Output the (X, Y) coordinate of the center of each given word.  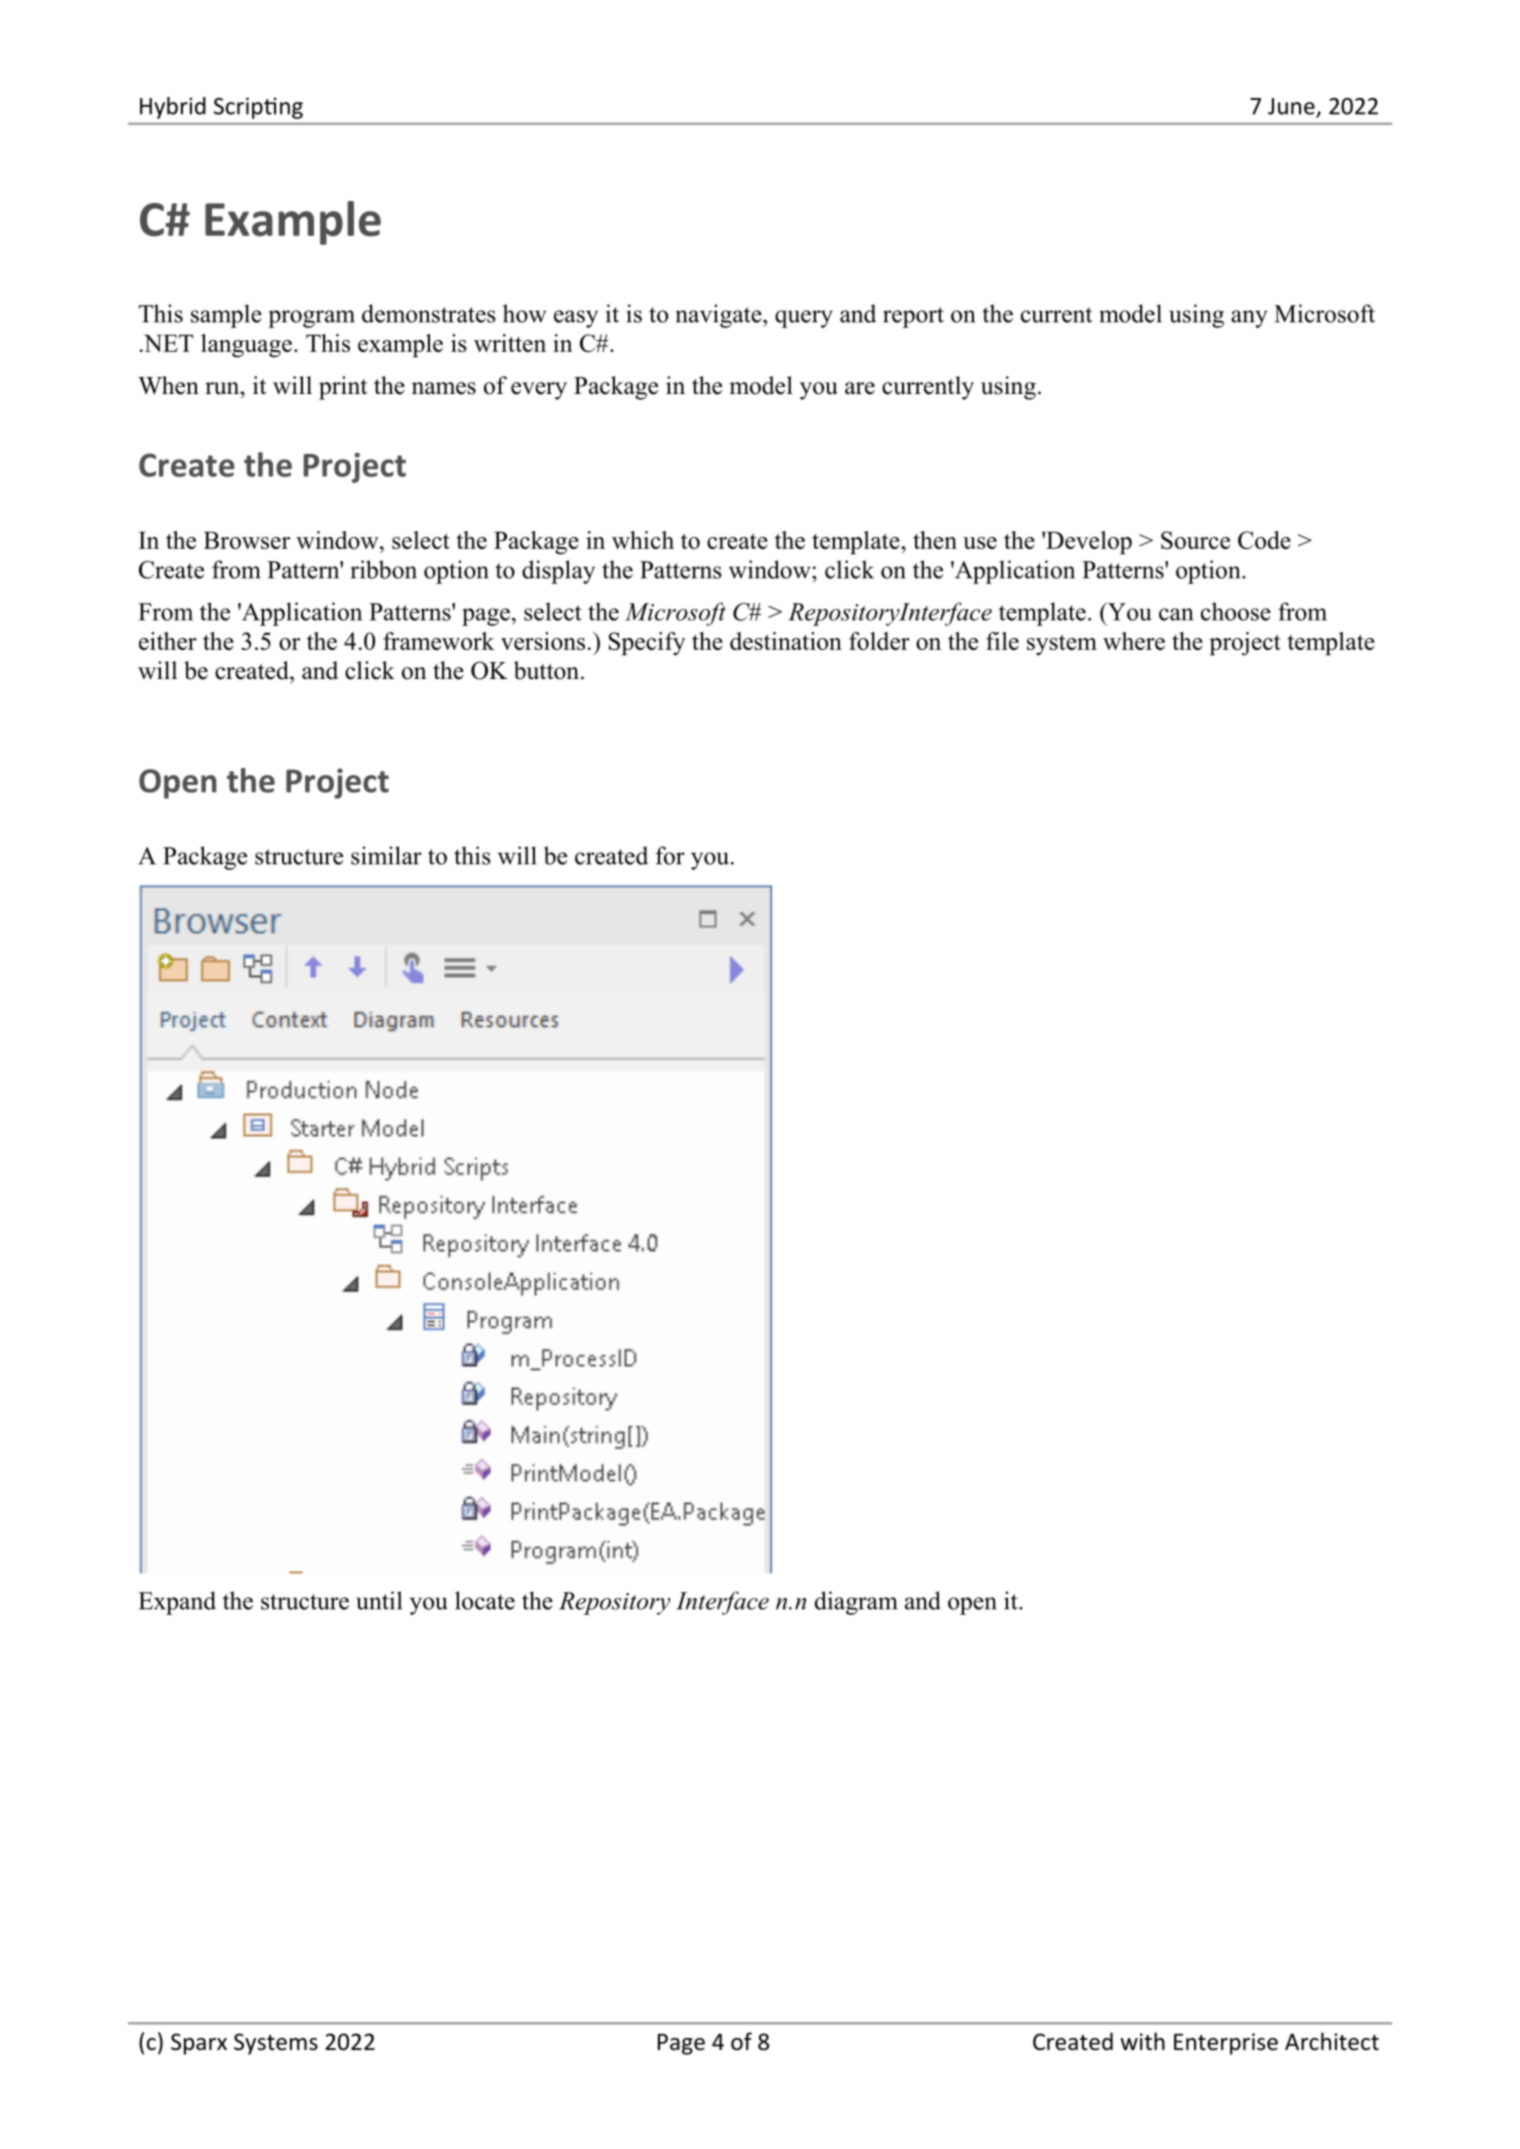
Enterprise (1226, 2044)
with (1142, 2041)
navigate (720, 316)
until (379, 1600)
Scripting (258, 108)
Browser (247, 540)
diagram (856, 1603)
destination (786, 641)
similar (386, 855)
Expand (177, 1603)
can (1176, 614)
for (670, 855)
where (1134, 641)
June (1292, 107)
